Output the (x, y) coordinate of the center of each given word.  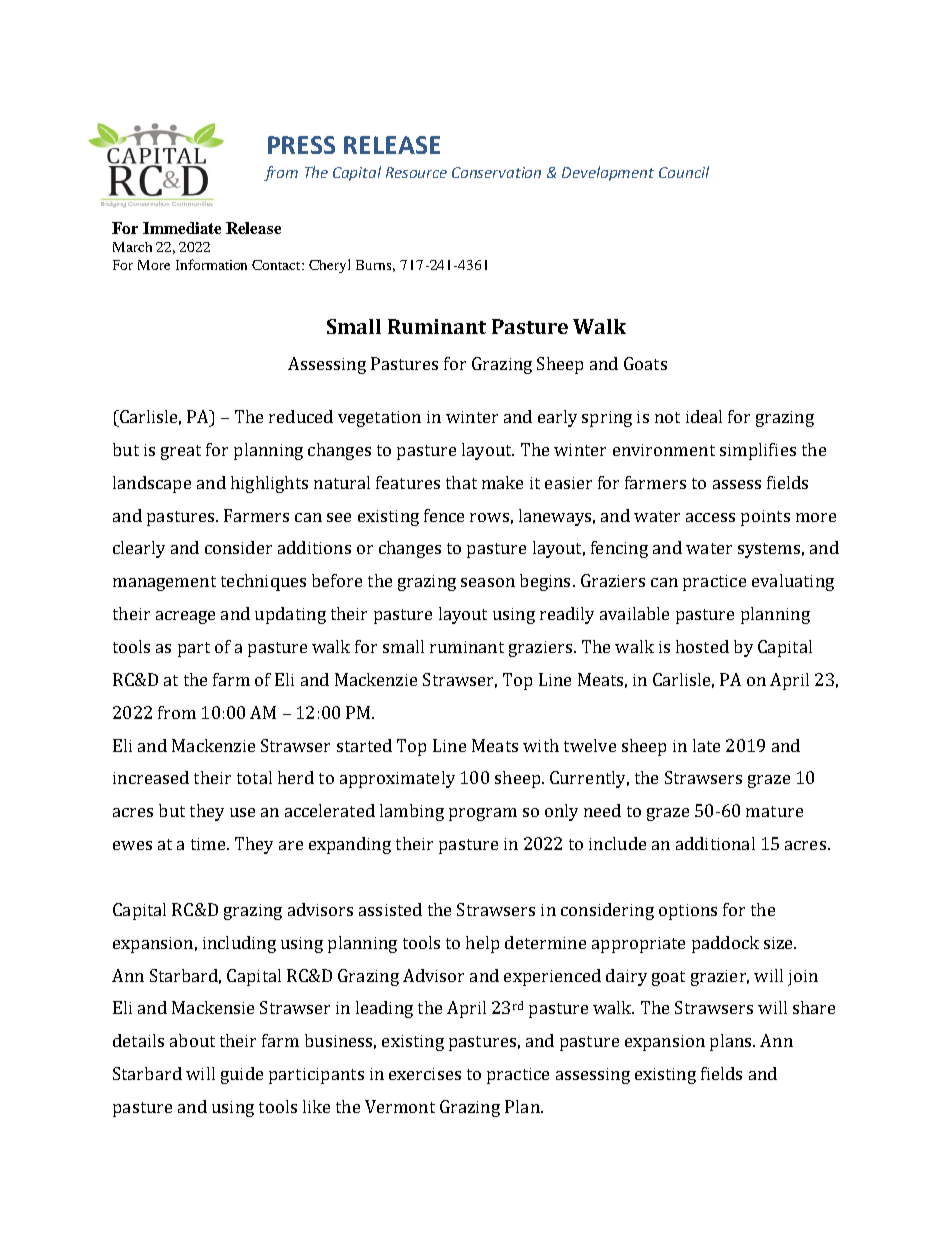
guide (242, 1075)
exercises (425, 1074)
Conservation (496, 172)
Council (684, 172)
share (814, 1007)
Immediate (182, 228)
